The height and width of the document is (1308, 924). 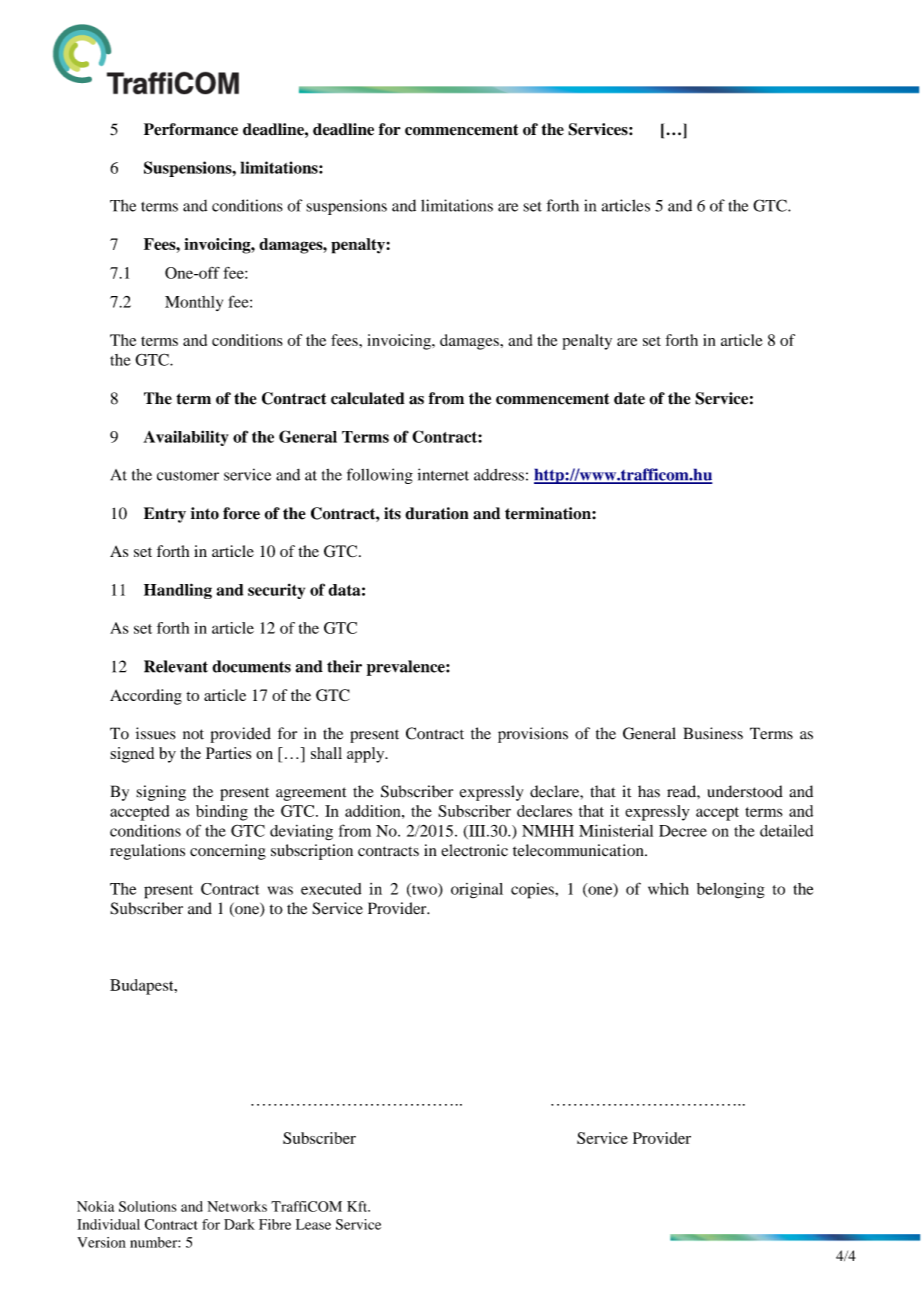 I want to click on internet, so click(x=443, y=474).
